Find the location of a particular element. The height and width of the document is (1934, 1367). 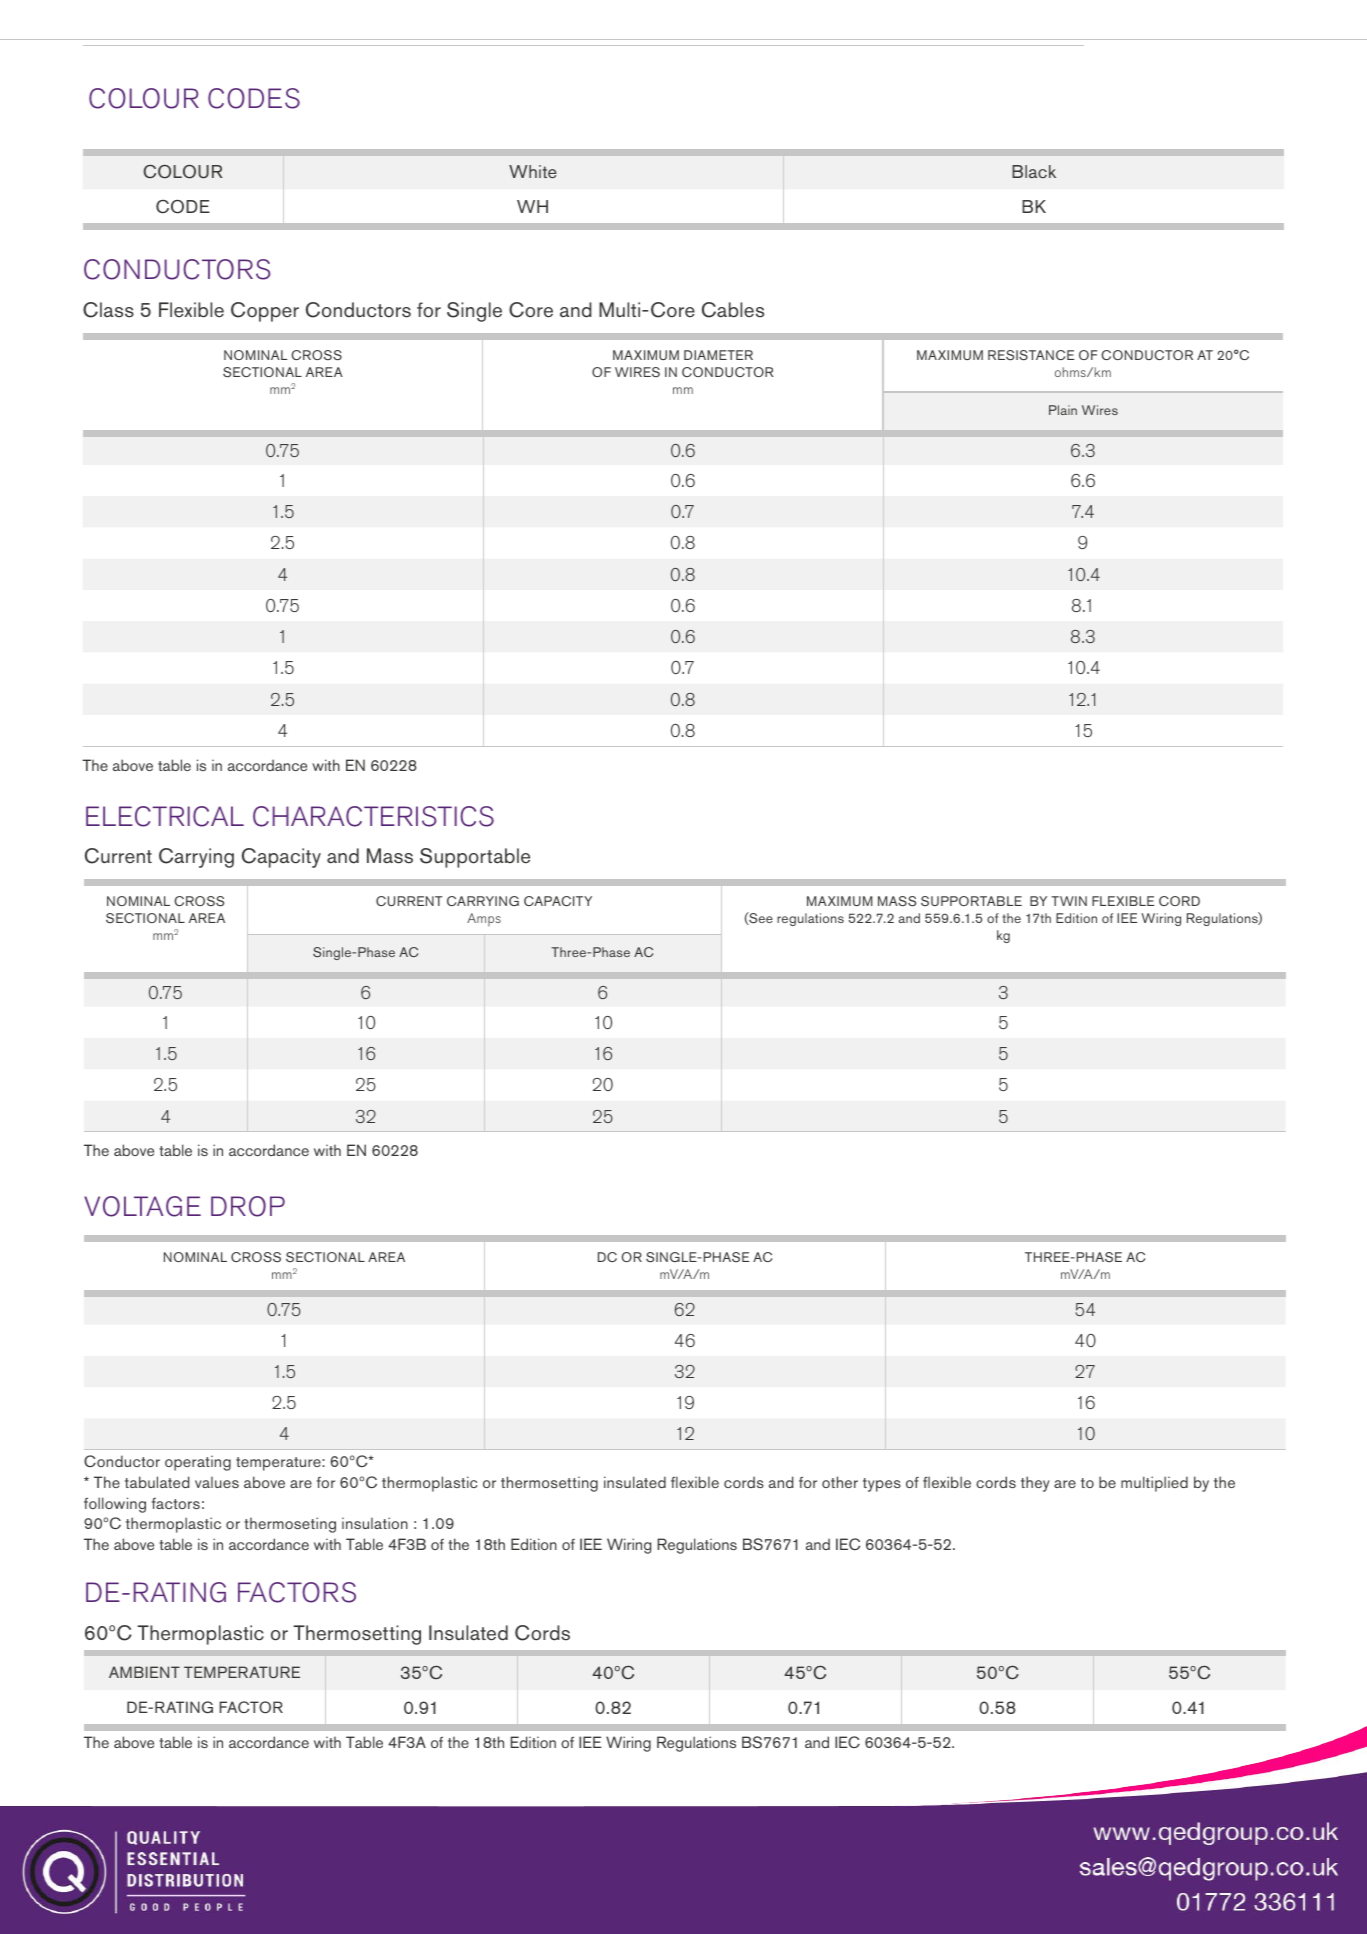

TWIN is located at coordinates (1069, 901).
